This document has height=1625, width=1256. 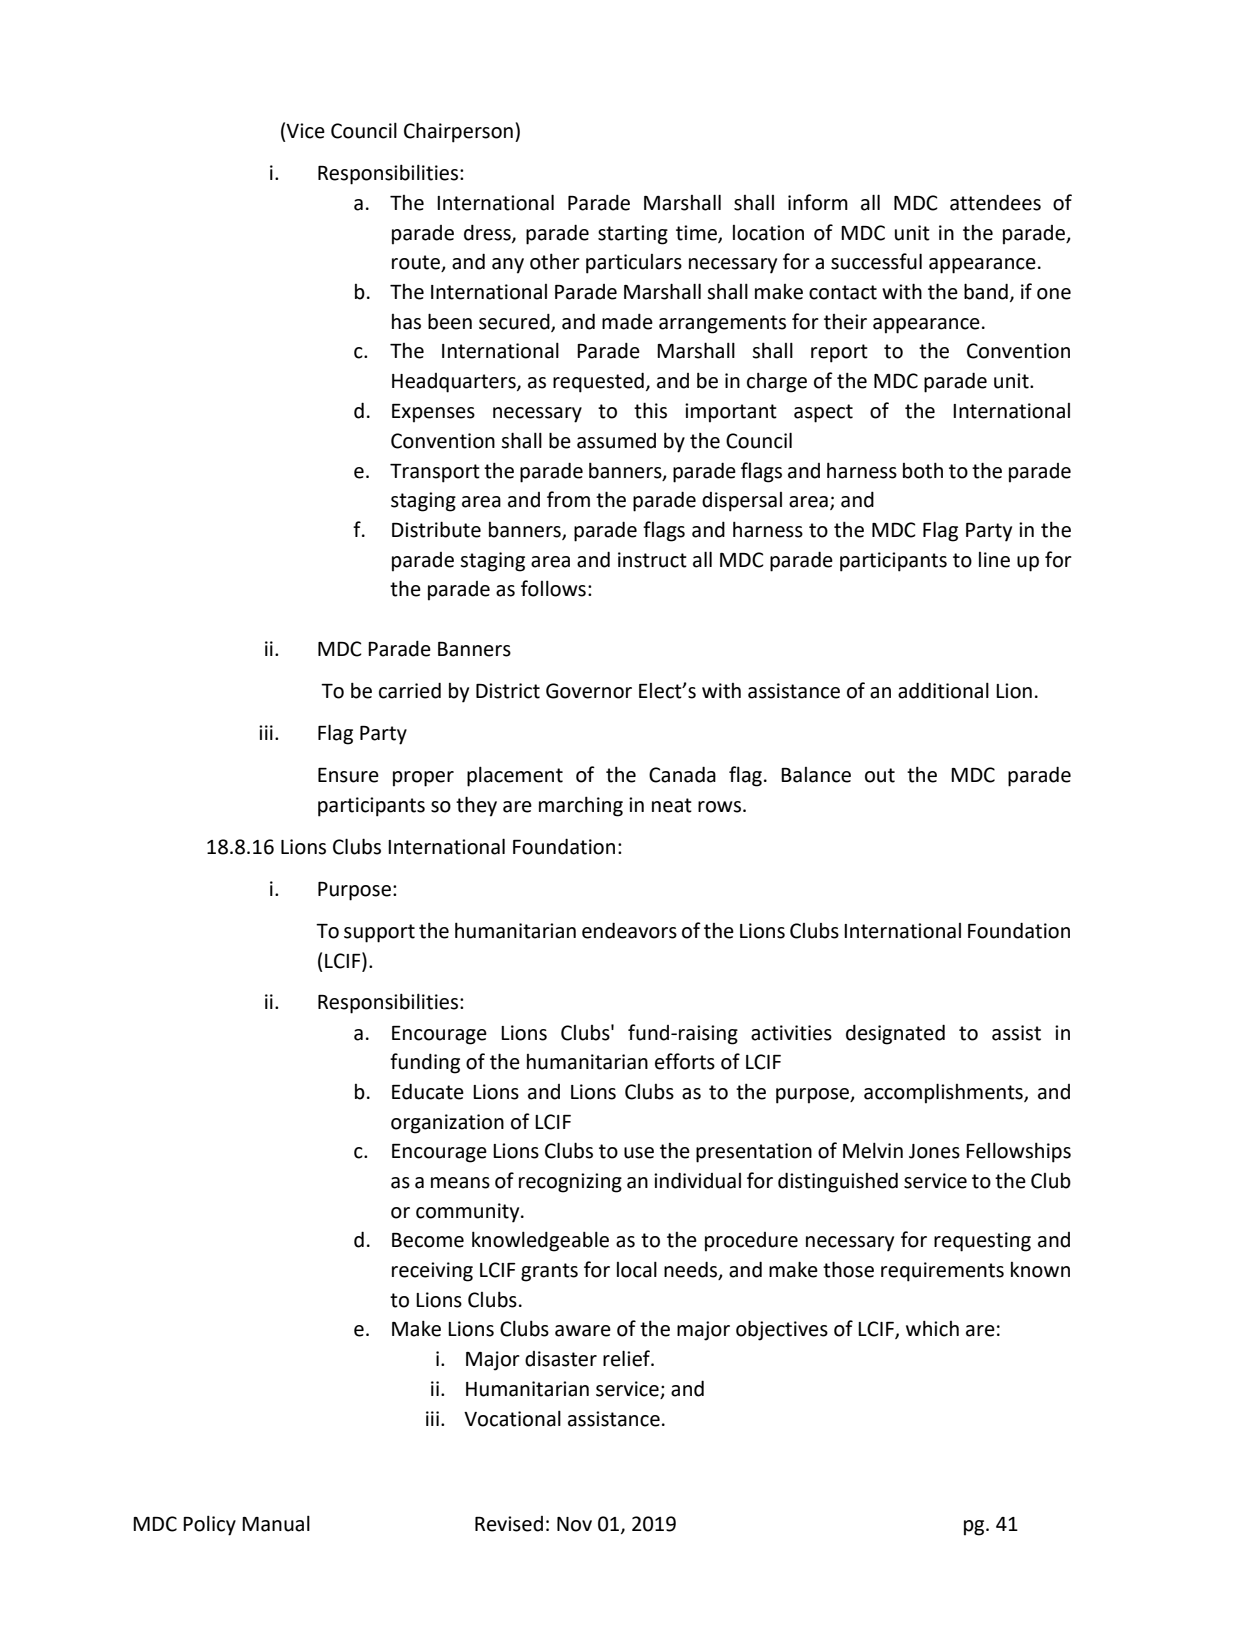 What do you see at coordinates (417, 263) in the document?
I see `route` at bounding box center [417, 263].
